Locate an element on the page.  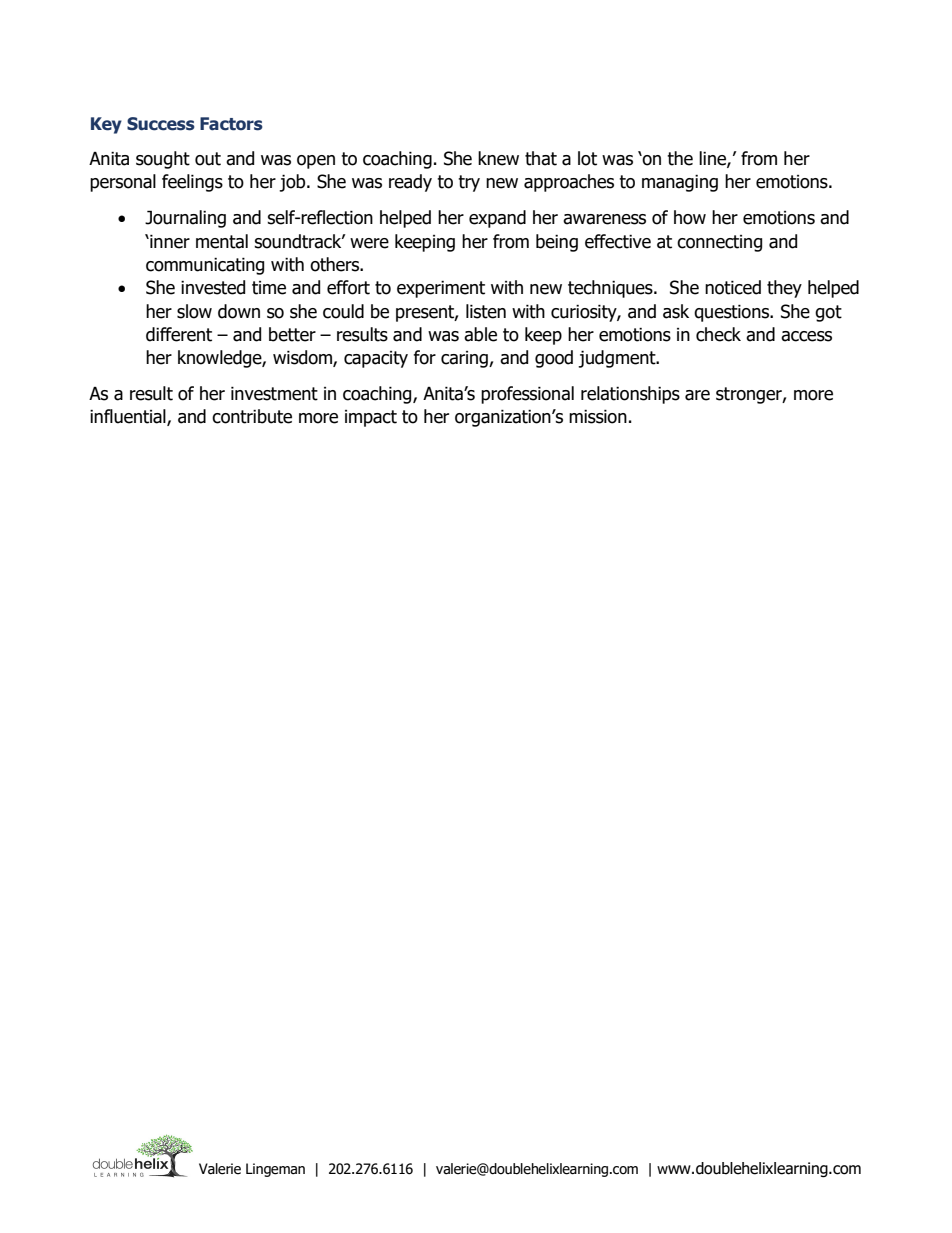
professional is located at coordinates (527, 395).
